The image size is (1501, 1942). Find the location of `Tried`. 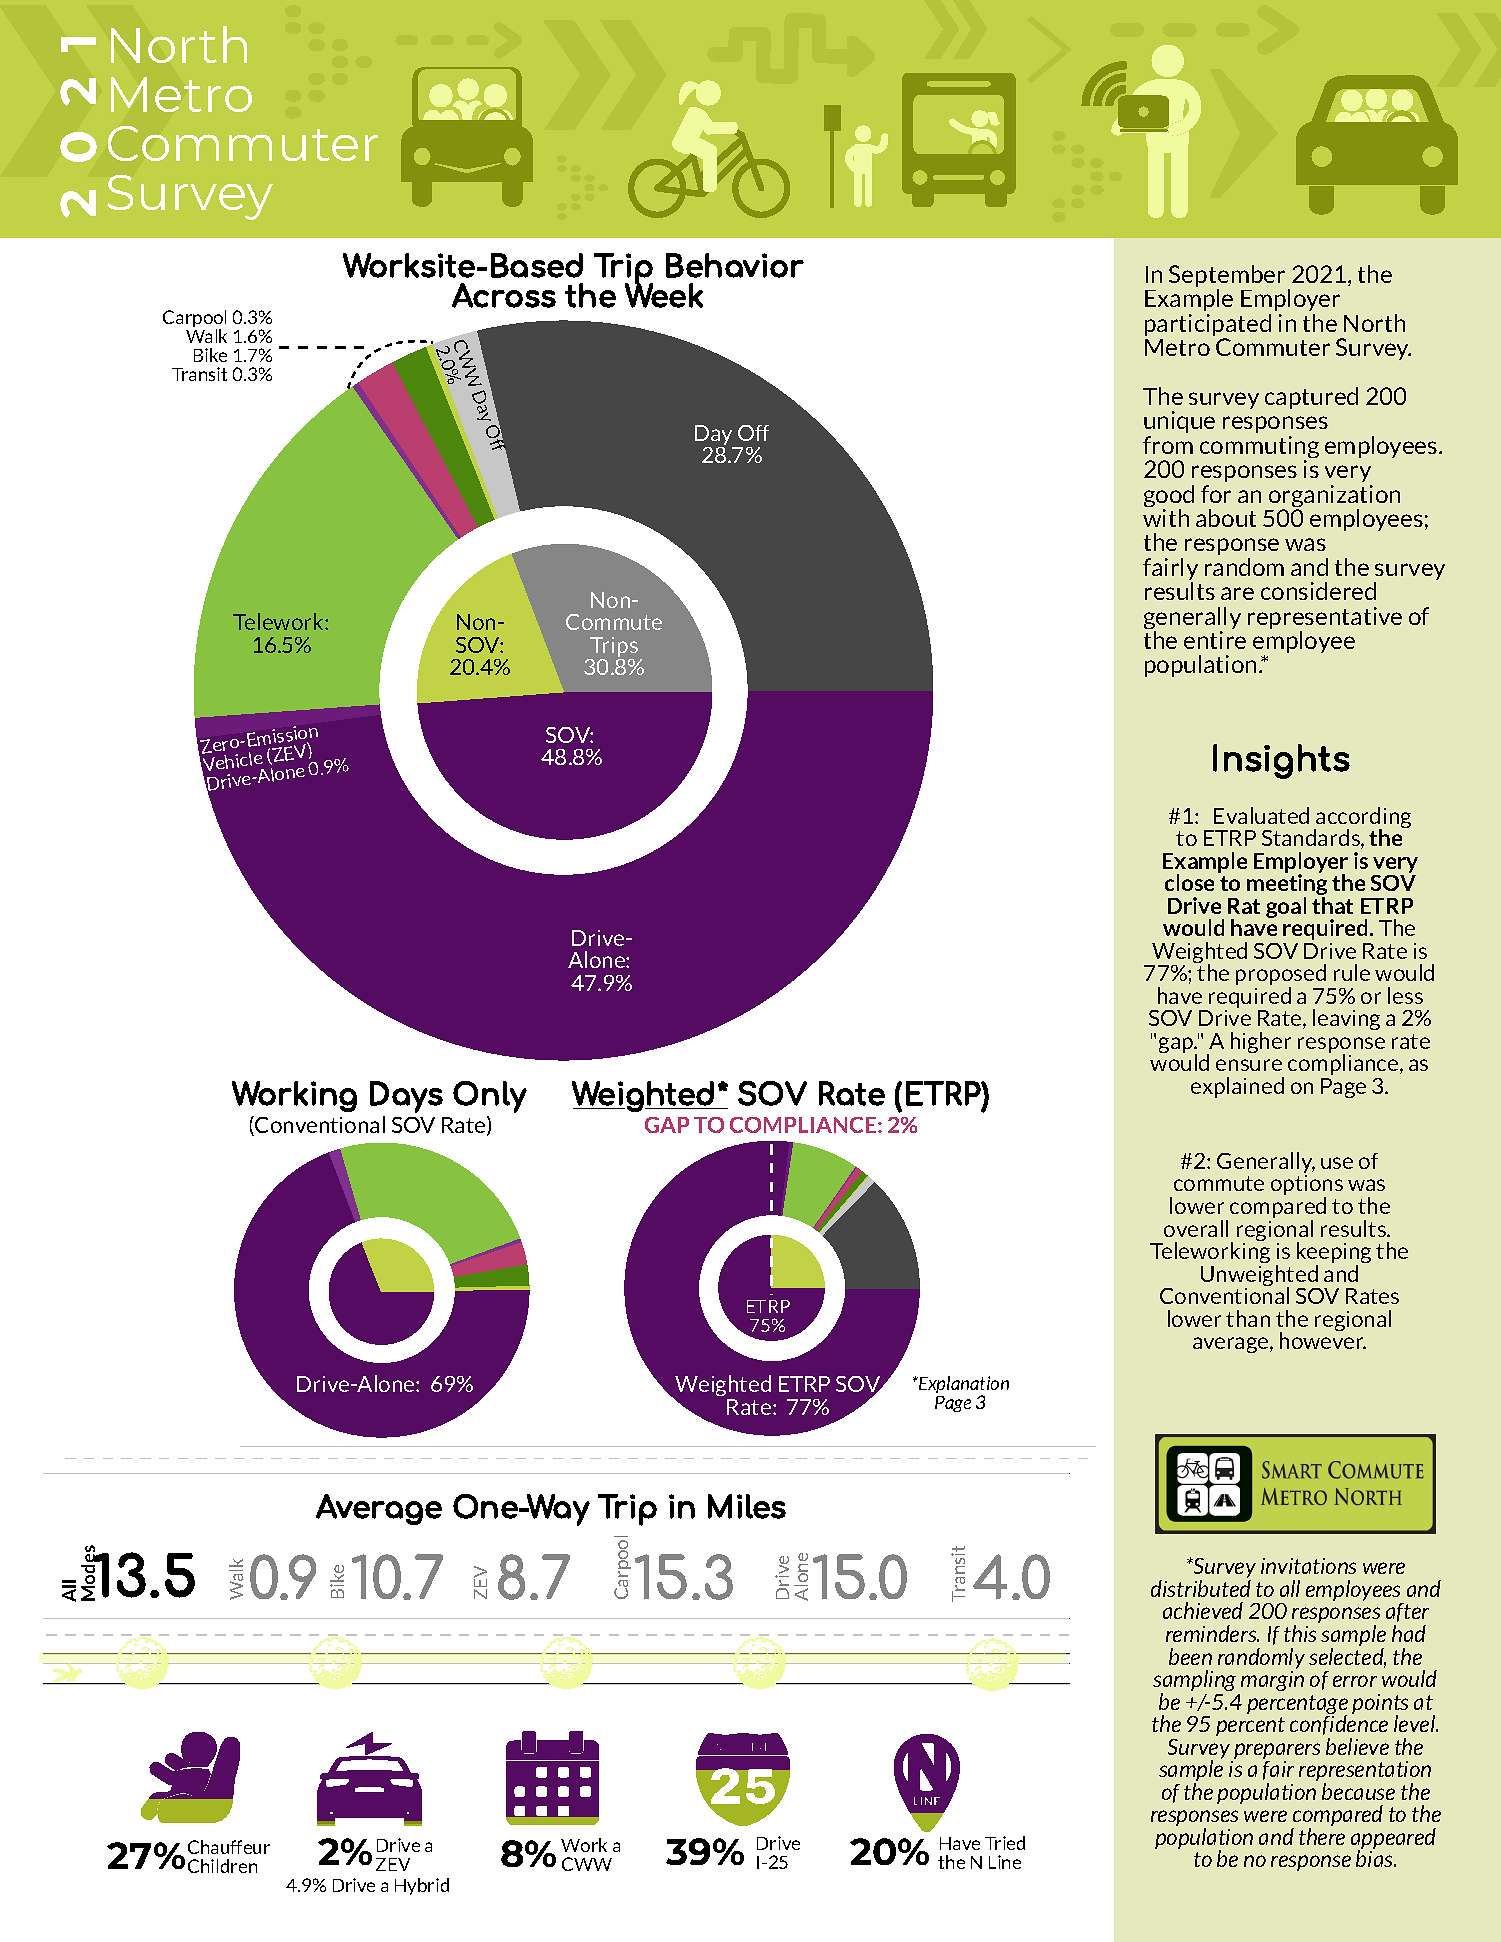

Tried is located at coordinates (1005, 1843).
